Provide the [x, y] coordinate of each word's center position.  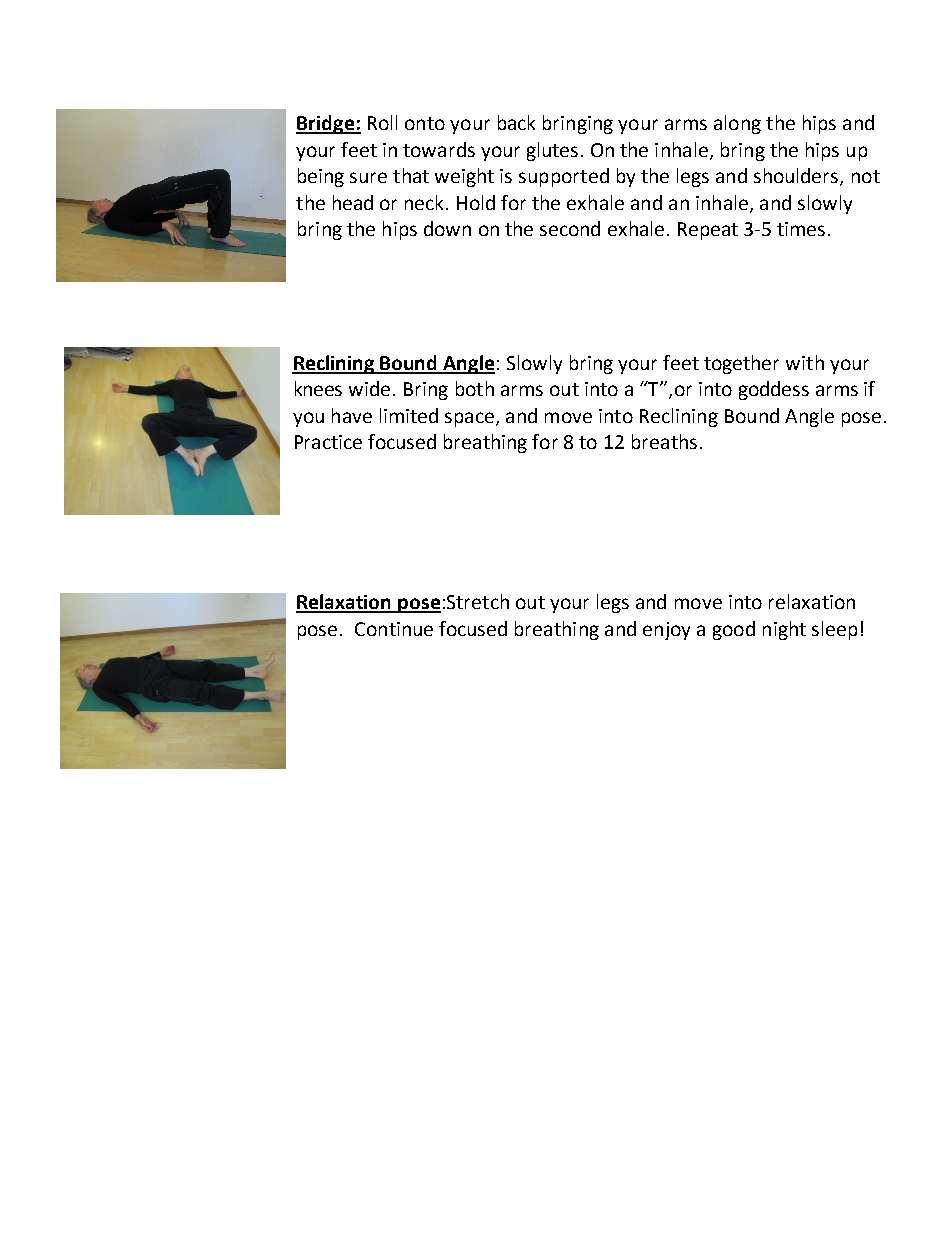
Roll [382, 122]
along [737, 124]
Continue [394, 629]
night [784, 630]
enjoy [666, 631]
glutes [552, 151]
